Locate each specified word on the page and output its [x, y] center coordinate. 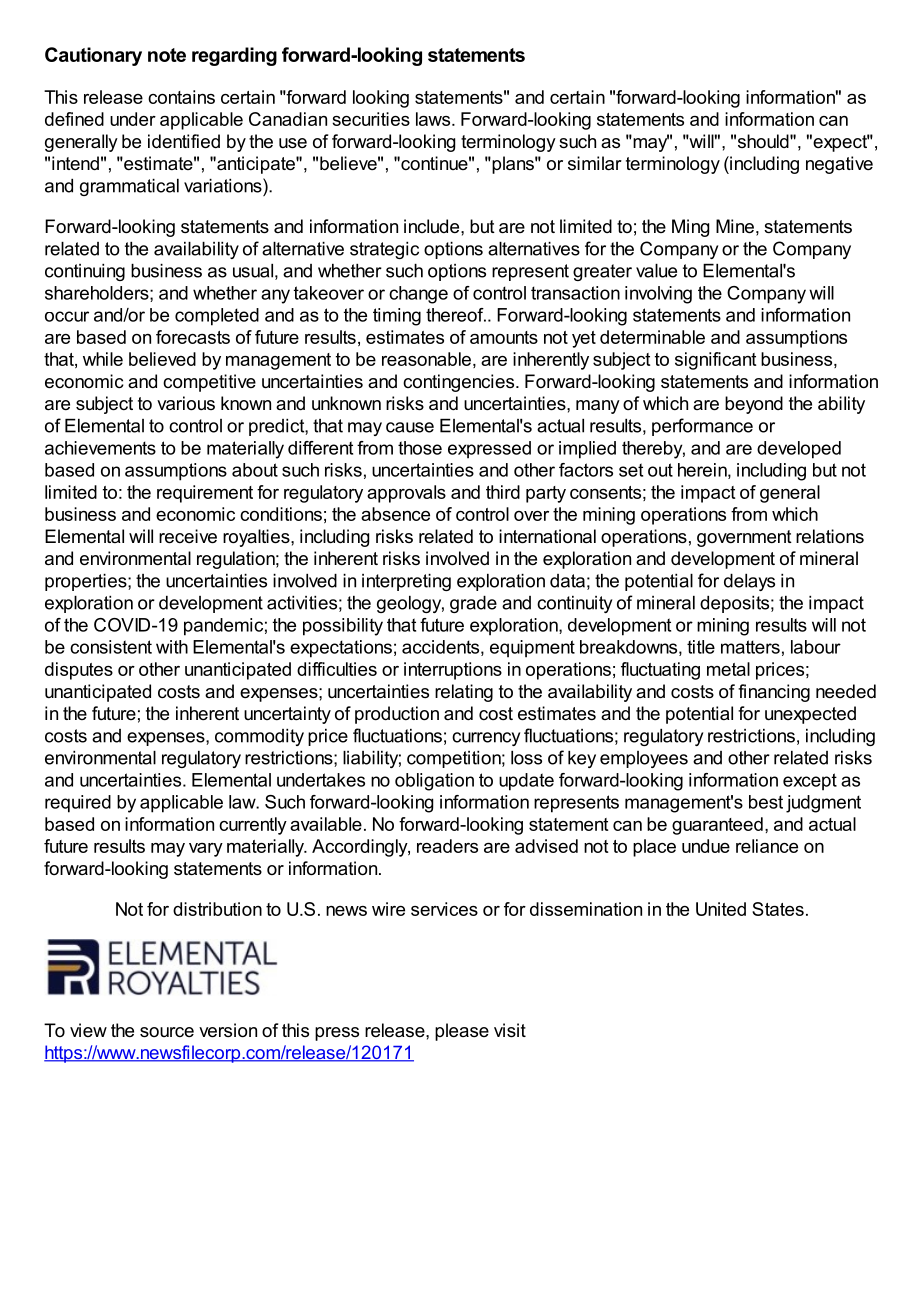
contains [181, 97]
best [766, 802]
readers [447, 846]
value [656, 271]
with [172, 647]
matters [750, 647]
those [420, 448]
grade [473, 604]
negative [839, 165]
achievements [100, 448]
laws [434, 119]
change [418, 295]
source [167, 1032]
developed [799, 450]
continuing [85, 272]
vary [206, 850]
